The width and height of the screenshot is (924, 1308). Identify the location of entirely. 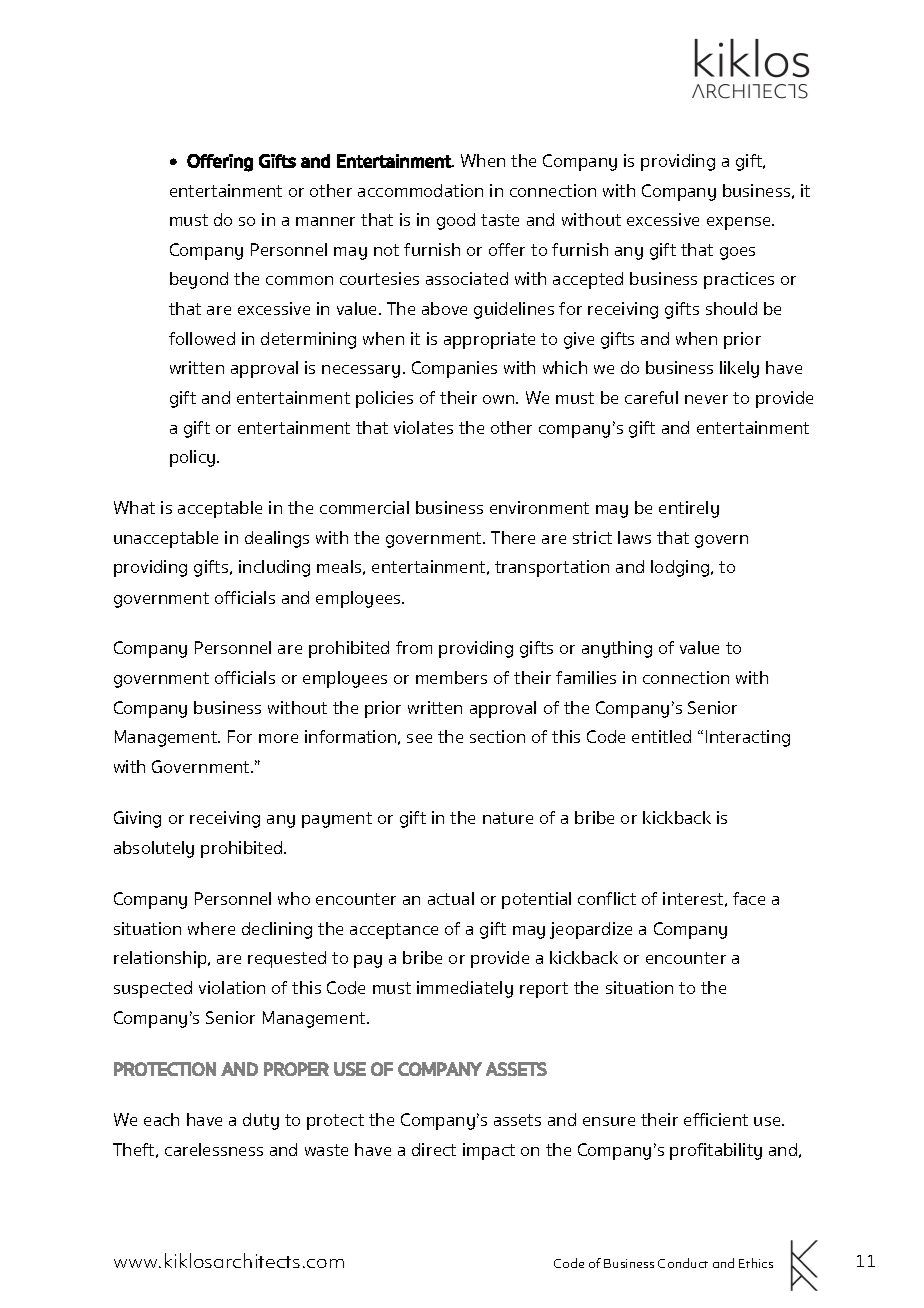
(689, 509).
